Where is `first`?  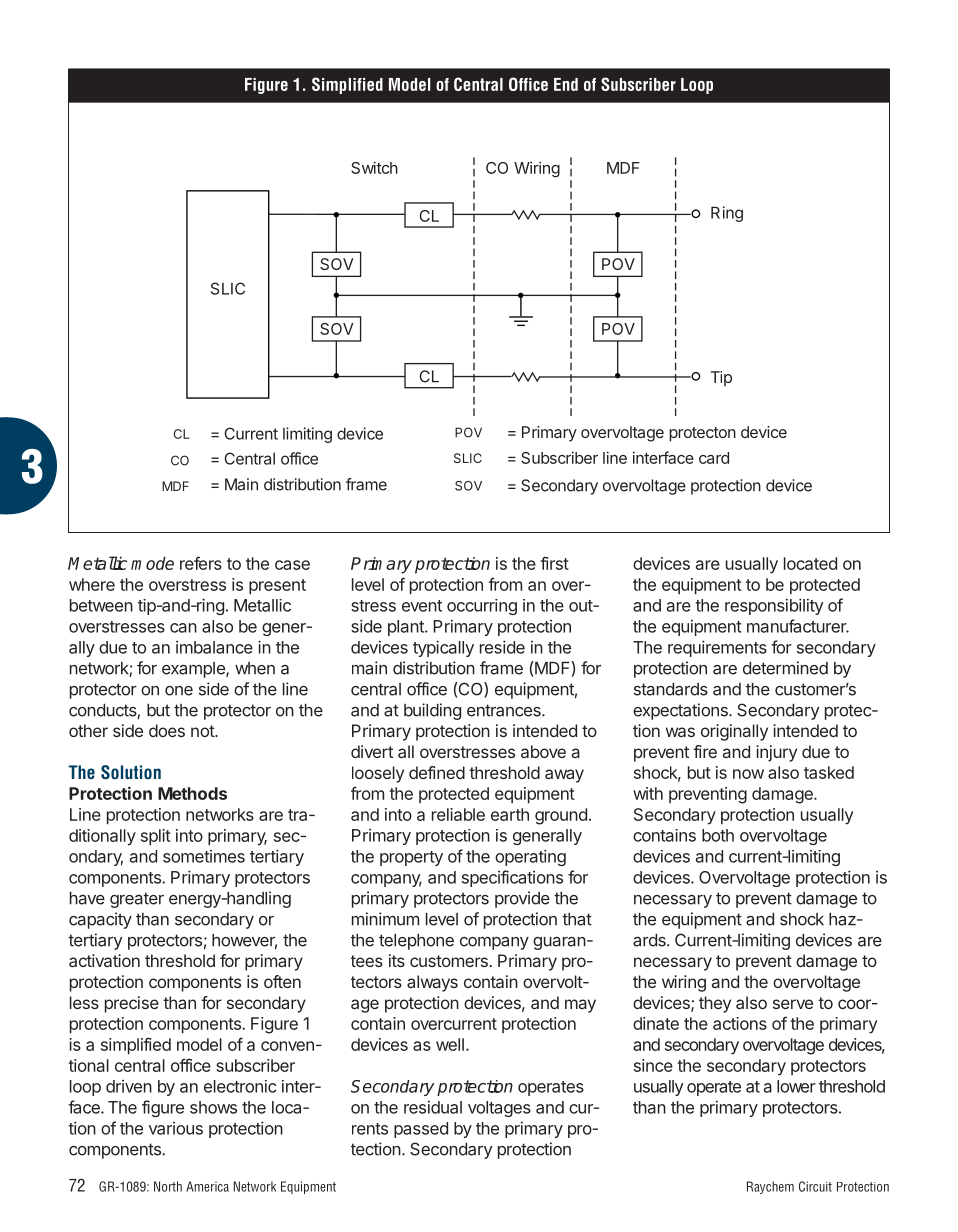 first is located at coordinates (554, 563).
